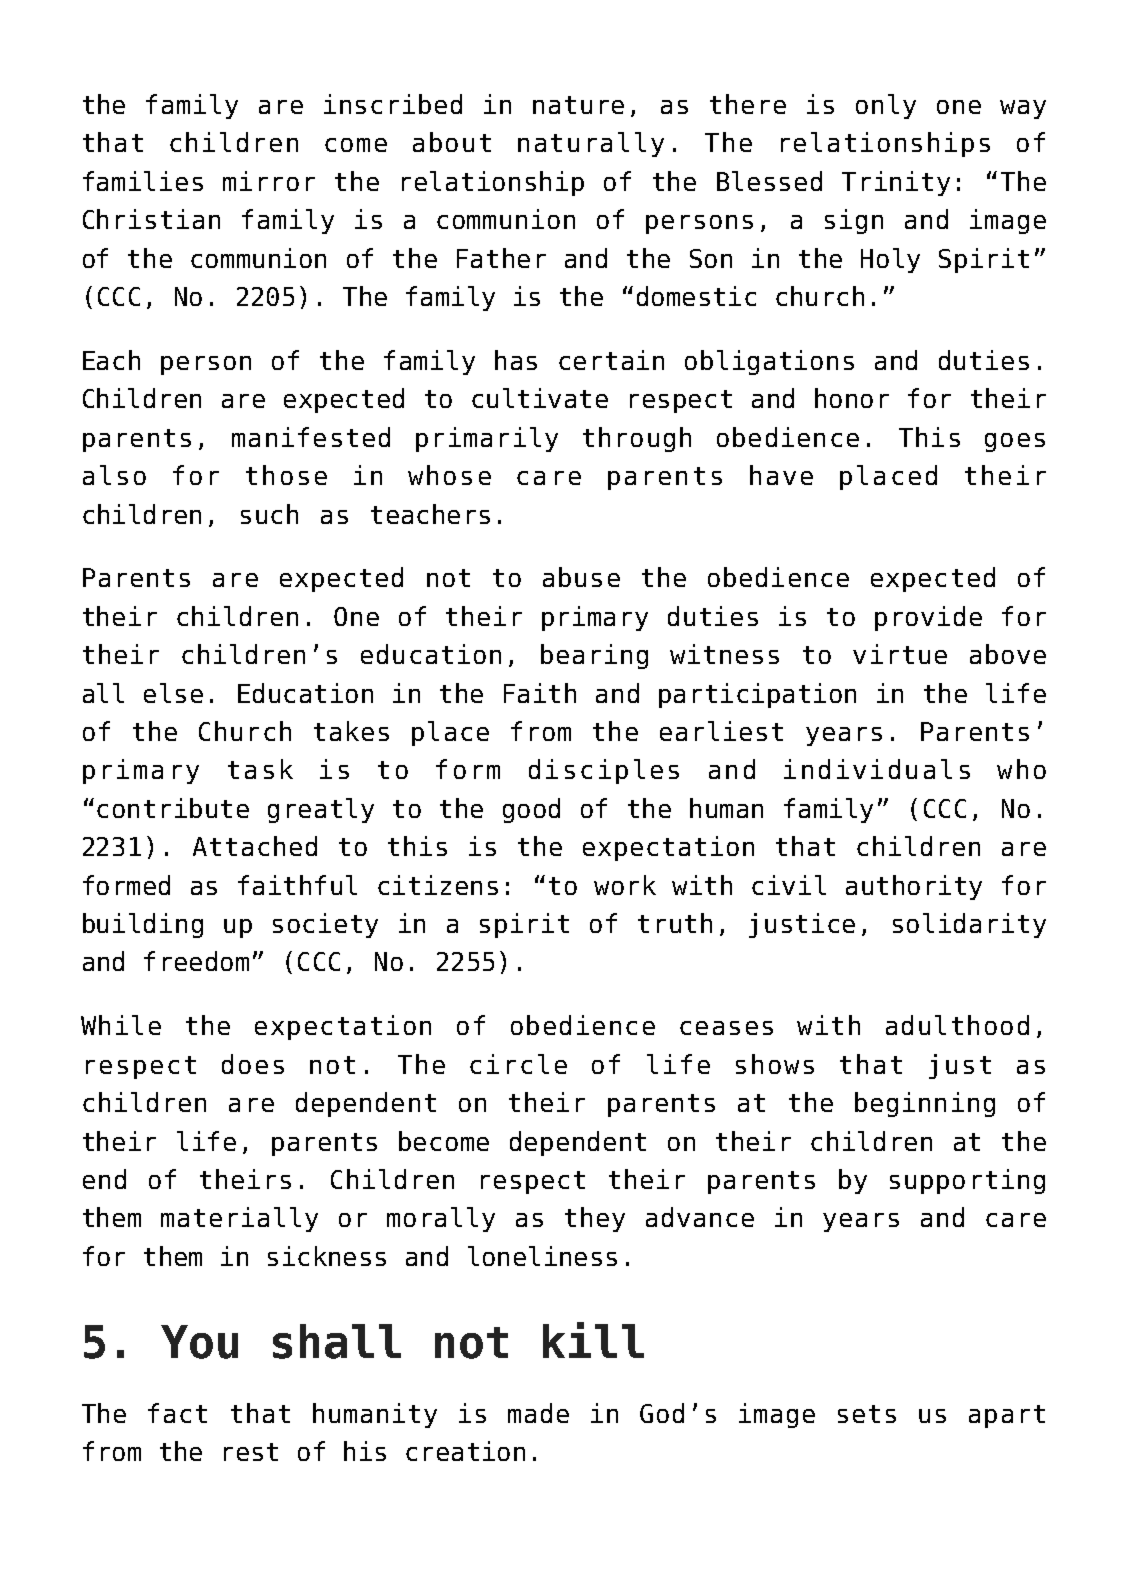 Image resolution: width=1128 pixels, height=1596 pixels. Describe the element at coordinates (637, 439) in the document. I see `through` at that location.
